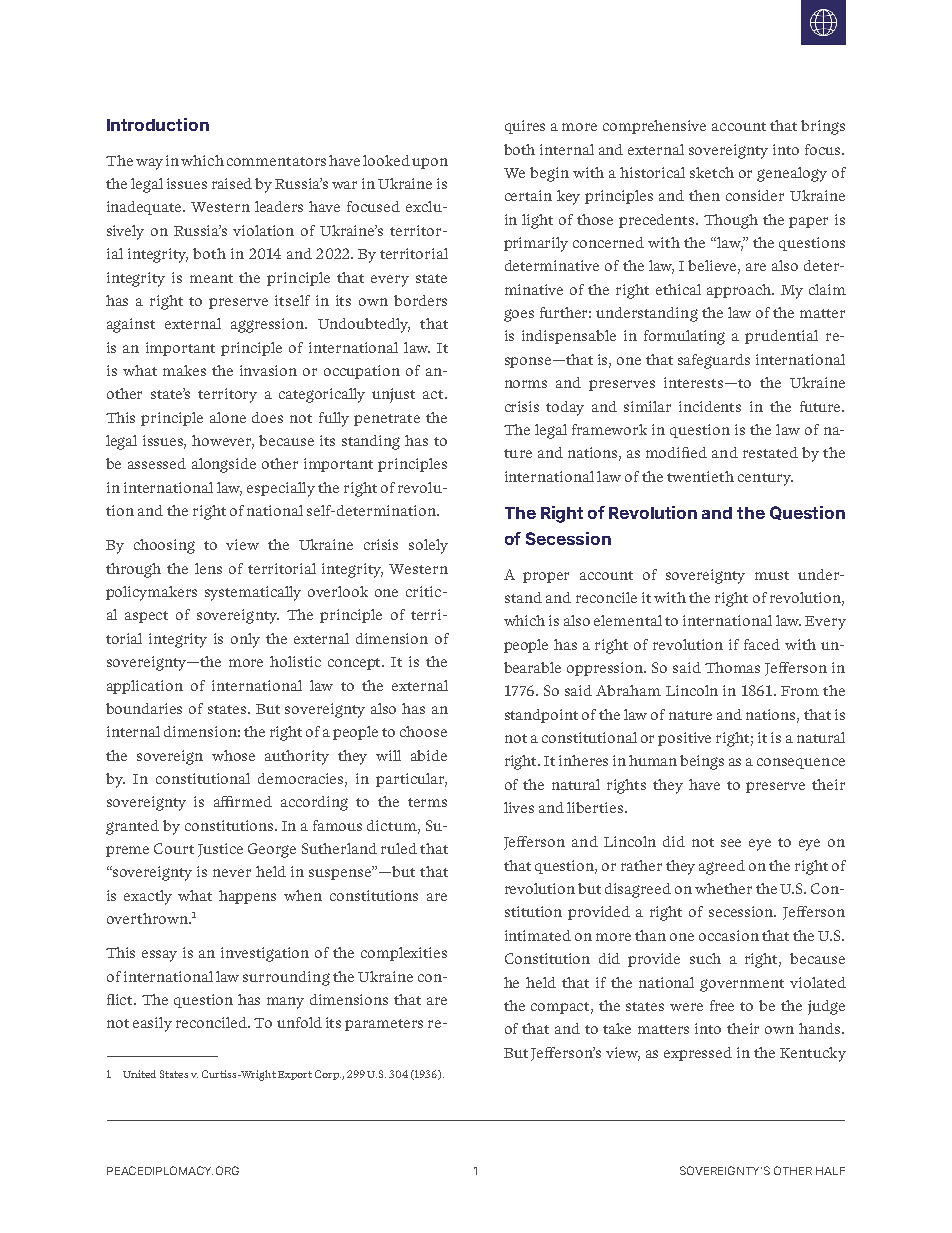  What do you see at coordinates (792, 174) in the image?
I see `genealogy` at bounding box center [792, 174].
